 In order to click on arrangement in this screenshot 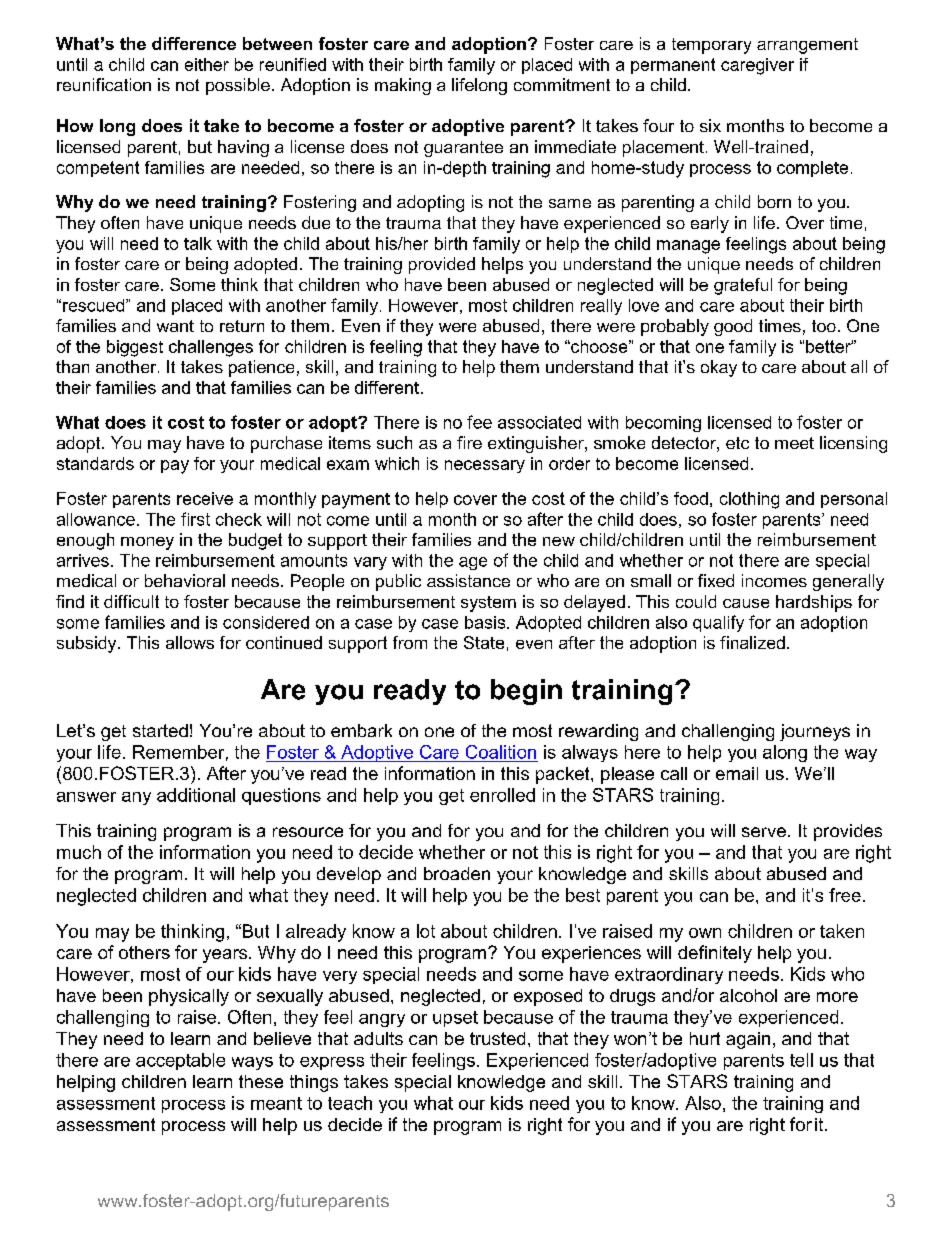, I will do `click(807, 46)`.
